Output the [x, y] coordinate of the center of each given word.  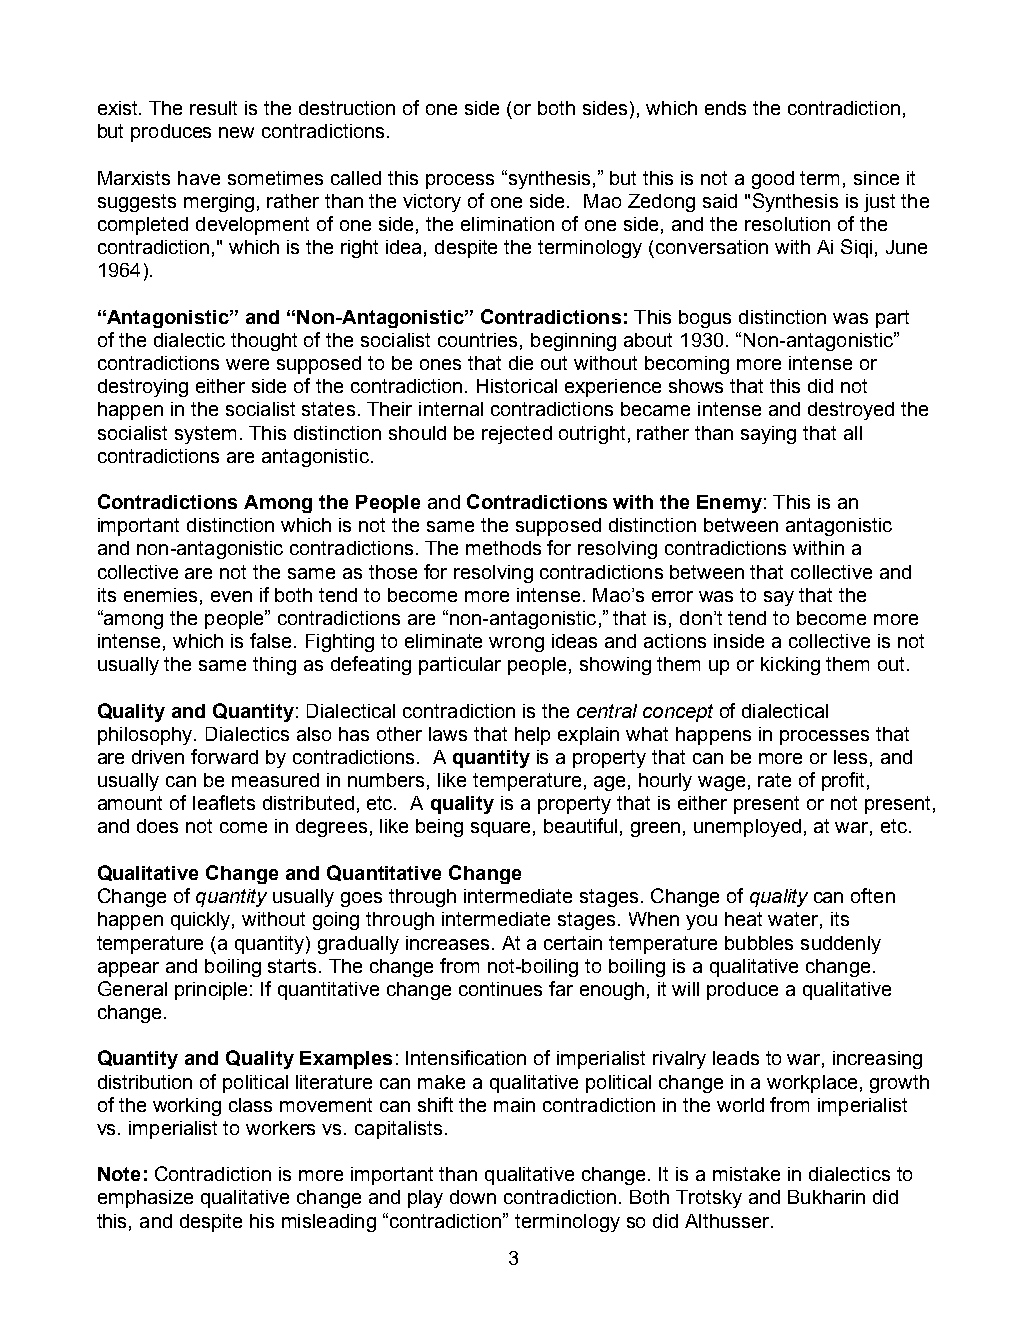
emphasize [145, 1199]
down [473, 1197]
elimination [507, 224]
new [236, 132]
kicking [790, 666]
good [773, 180]
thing [274, 666]
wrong [516, 644]
